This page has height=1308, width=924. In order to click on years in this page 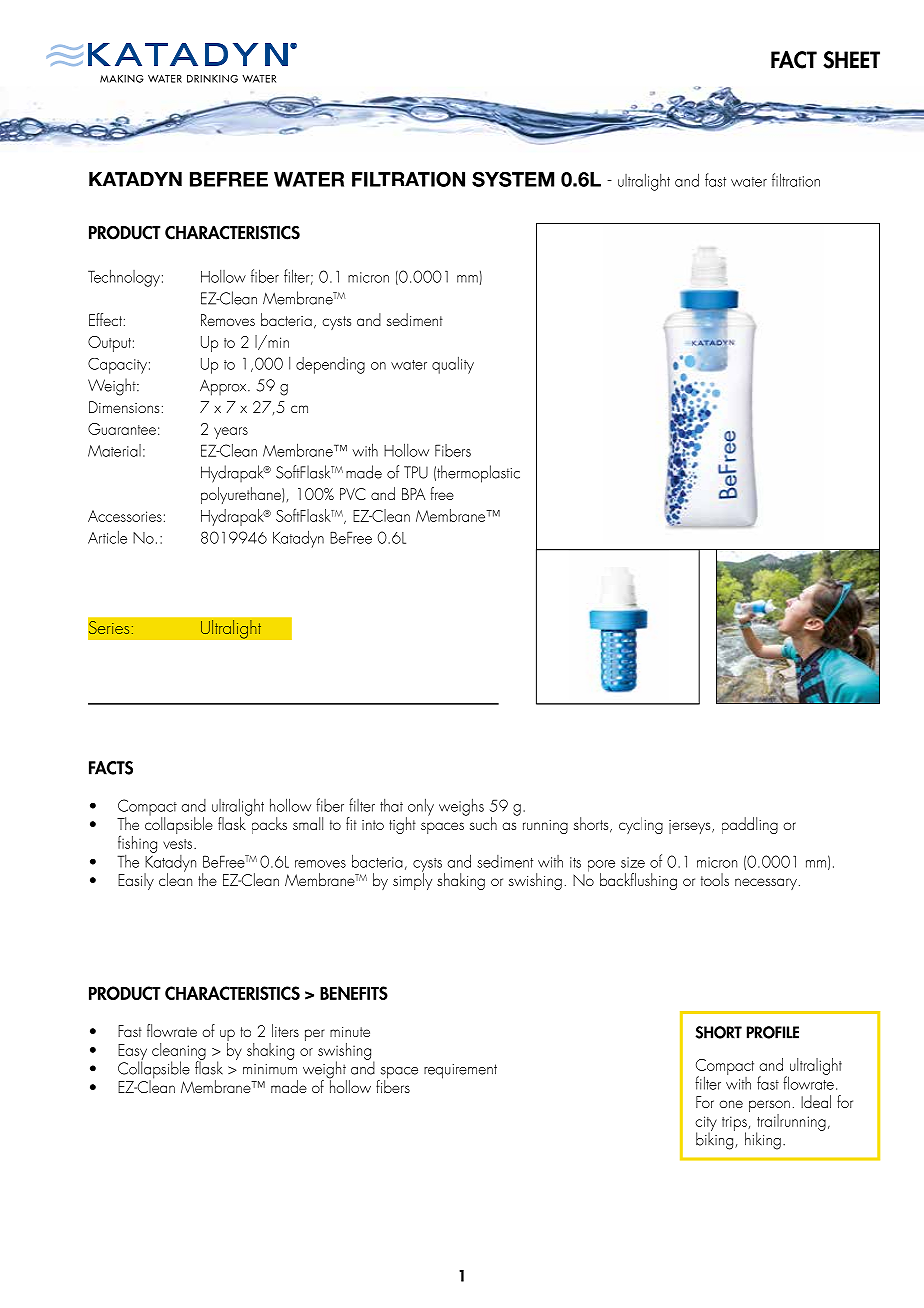, I will do `click(231, 433)`.
